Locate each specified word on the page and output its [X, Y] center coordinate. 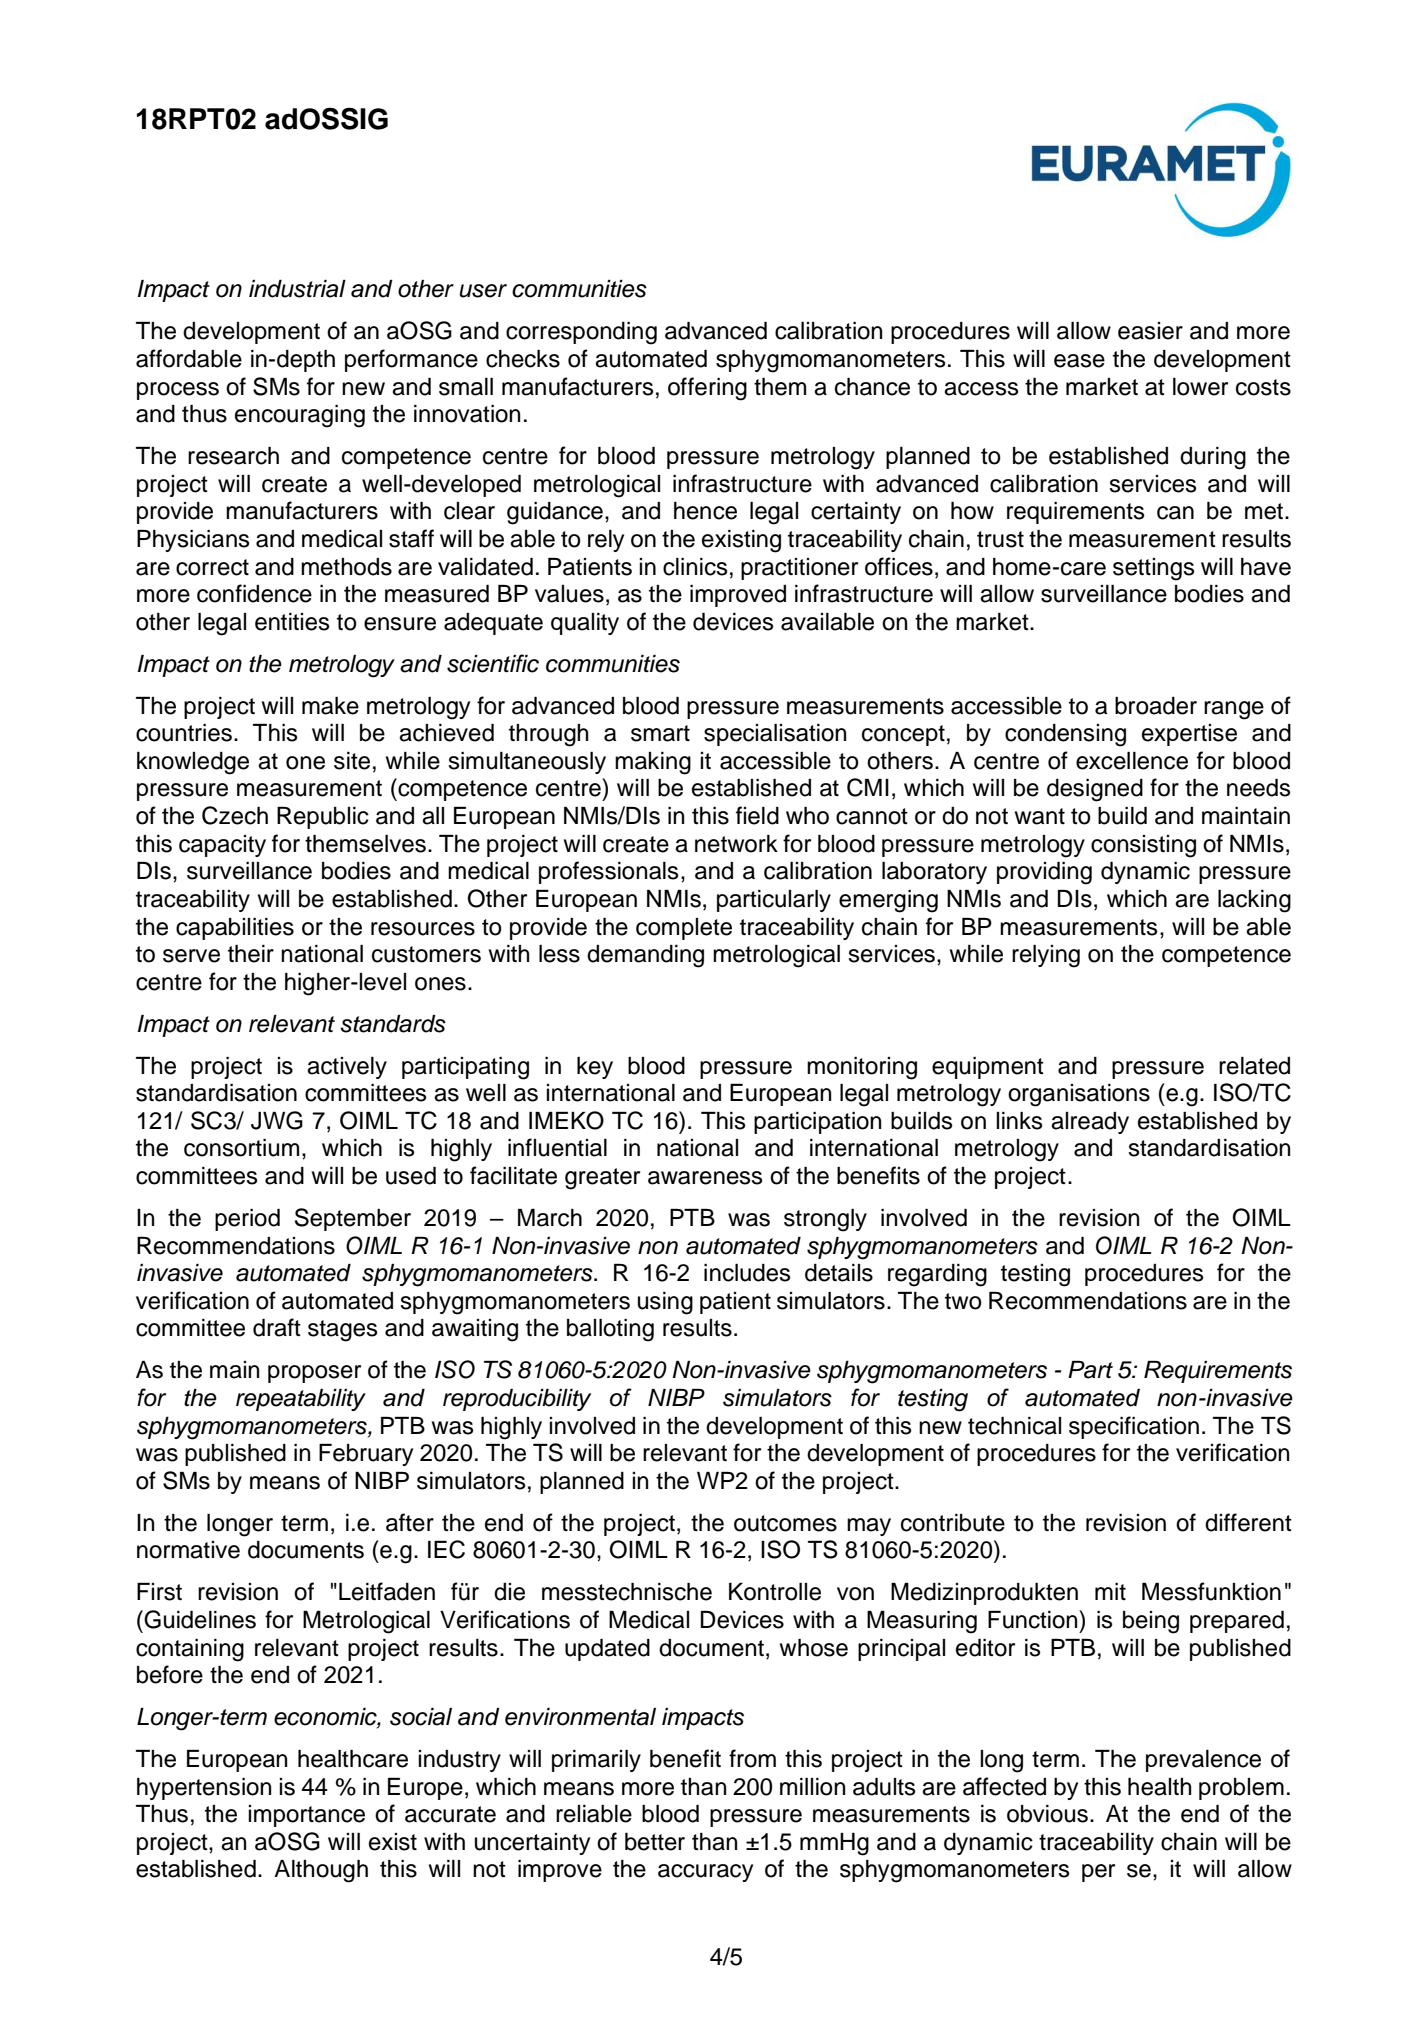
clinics [695, 567]
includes [747, 1273]
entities [292, 622]
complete [684, 929]
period [247, 1220]
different [1248, 1522]
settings [1153, 569]
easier [1150, 331]
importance [306, 1816]
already [1090, 1123]
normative [188, 1550]
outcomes [785, 1523]
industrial [297, 289]
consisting [1143, 846]
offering [707, 389]
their [251, 954]
